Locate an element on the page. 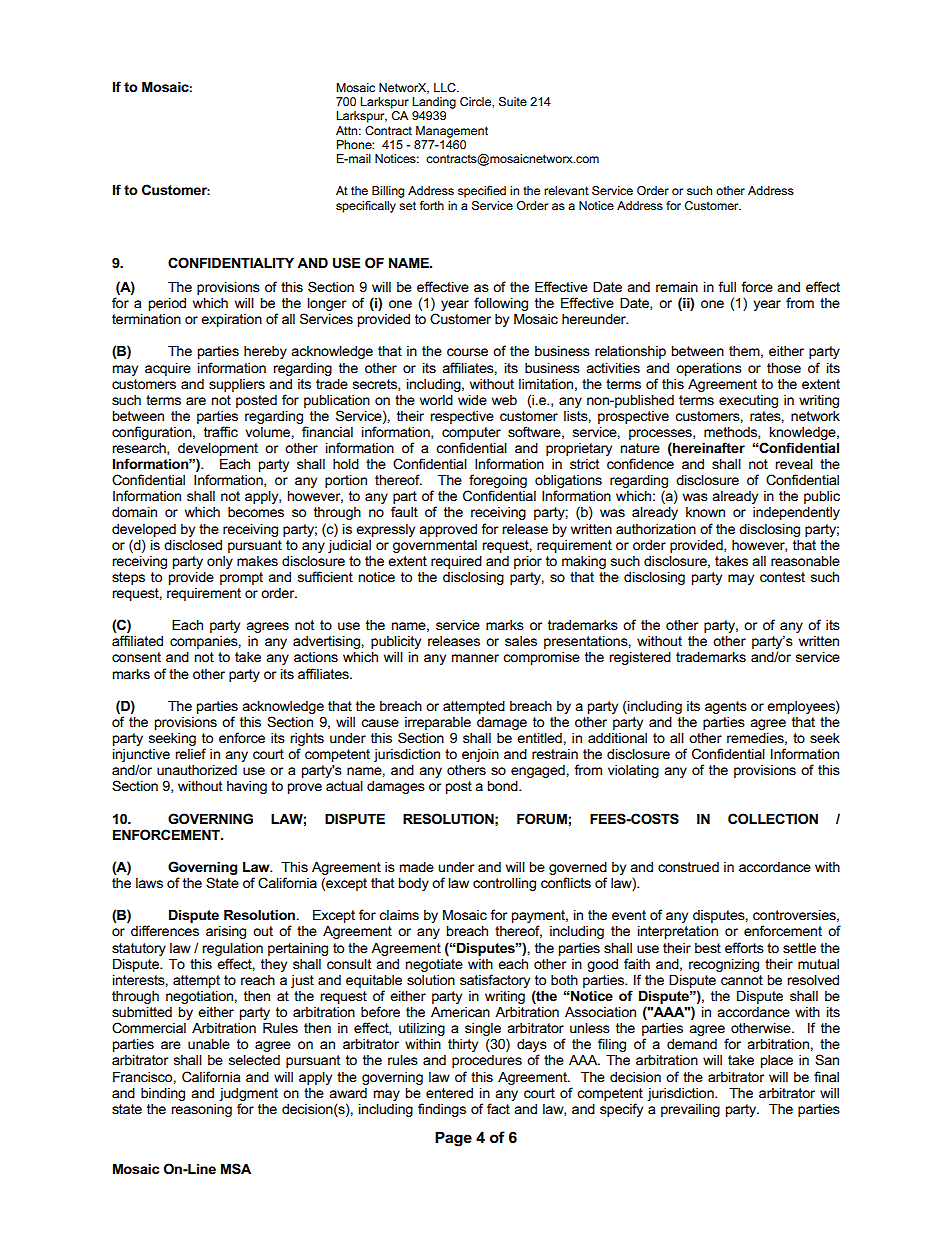 This page has height=1233, width=952. prevailing is located at coordinates (690, 1110).
